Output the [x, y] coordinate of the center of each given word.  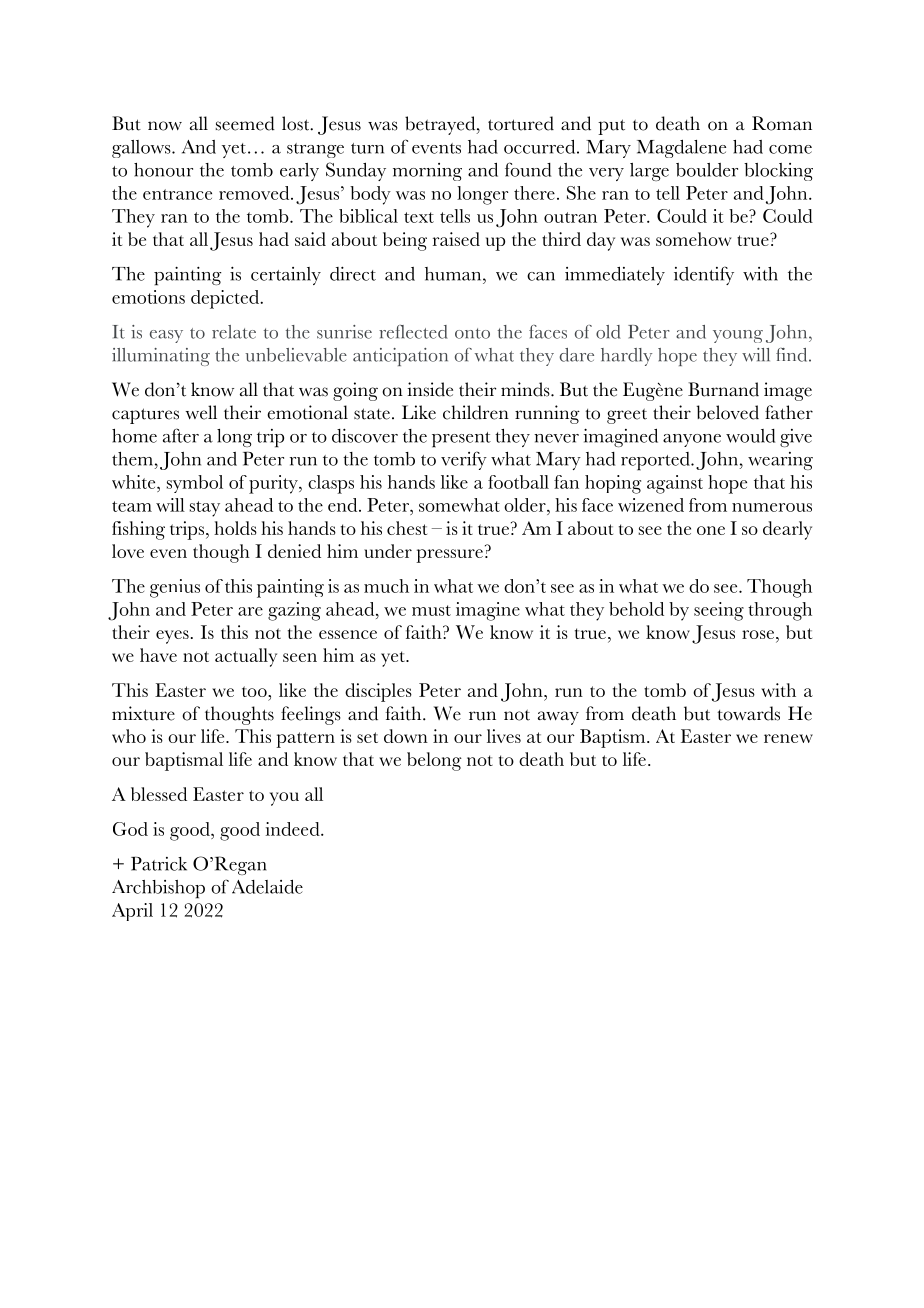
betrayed [441, 125]
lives [504, 736]
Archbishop [158, 889]
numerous [772, 507]
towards [748, 713]
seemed [245, 123]
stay [205, 509]
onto [472, 333]
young [738, 336]
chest [407, 528]
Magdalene [681, 148]
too [255, 691]
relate [234, 332]
